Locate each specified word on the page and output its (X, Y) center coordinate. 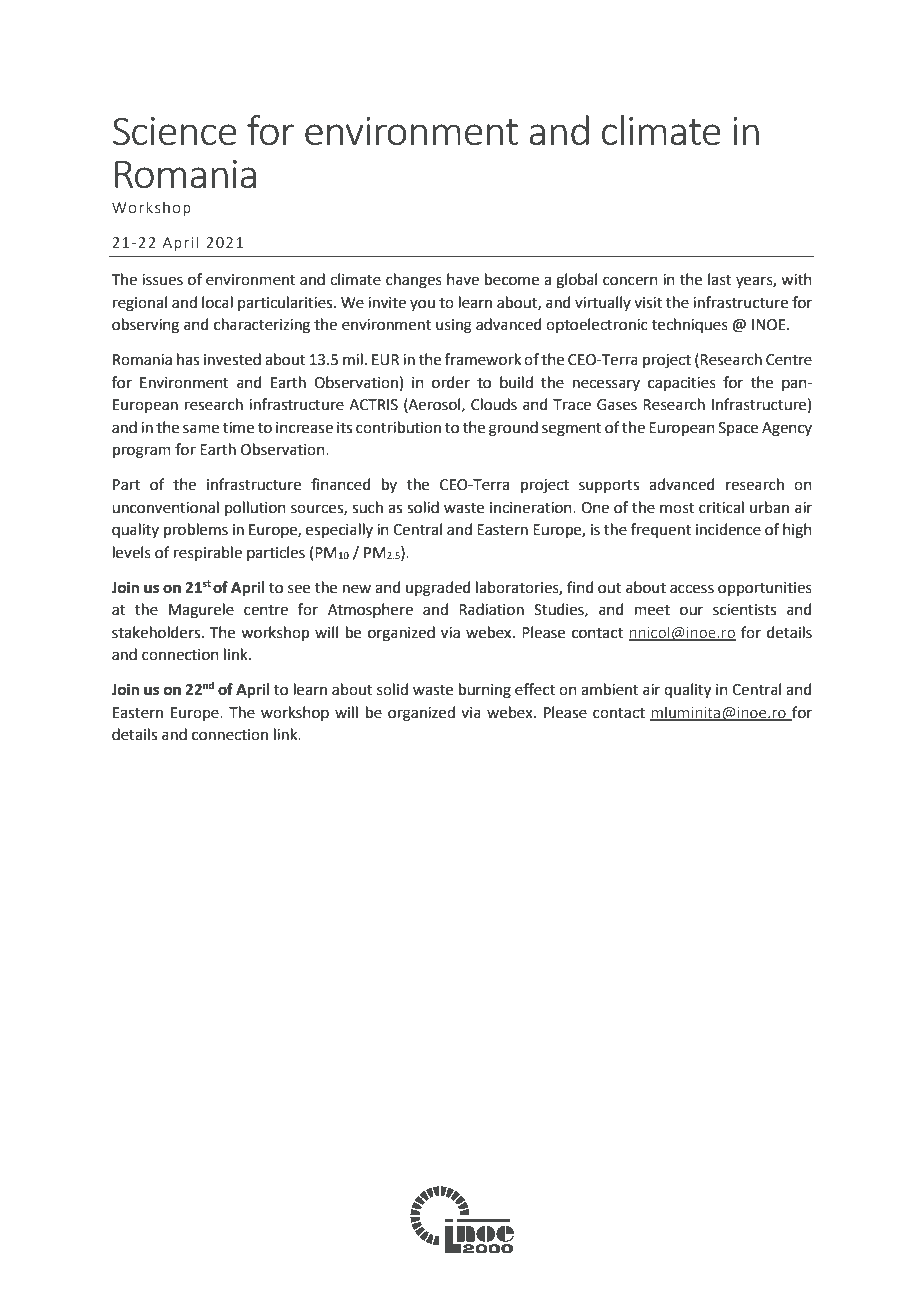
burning (485, 691)
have (463, 279)
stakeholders (157, 632)
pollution (255, 508)
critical (721, 507)
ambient (610, 689)
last (720, 279)
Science (175, 131)
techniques (690, 325)
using (454, 326)
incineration (532, 508)
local (217, 302)
